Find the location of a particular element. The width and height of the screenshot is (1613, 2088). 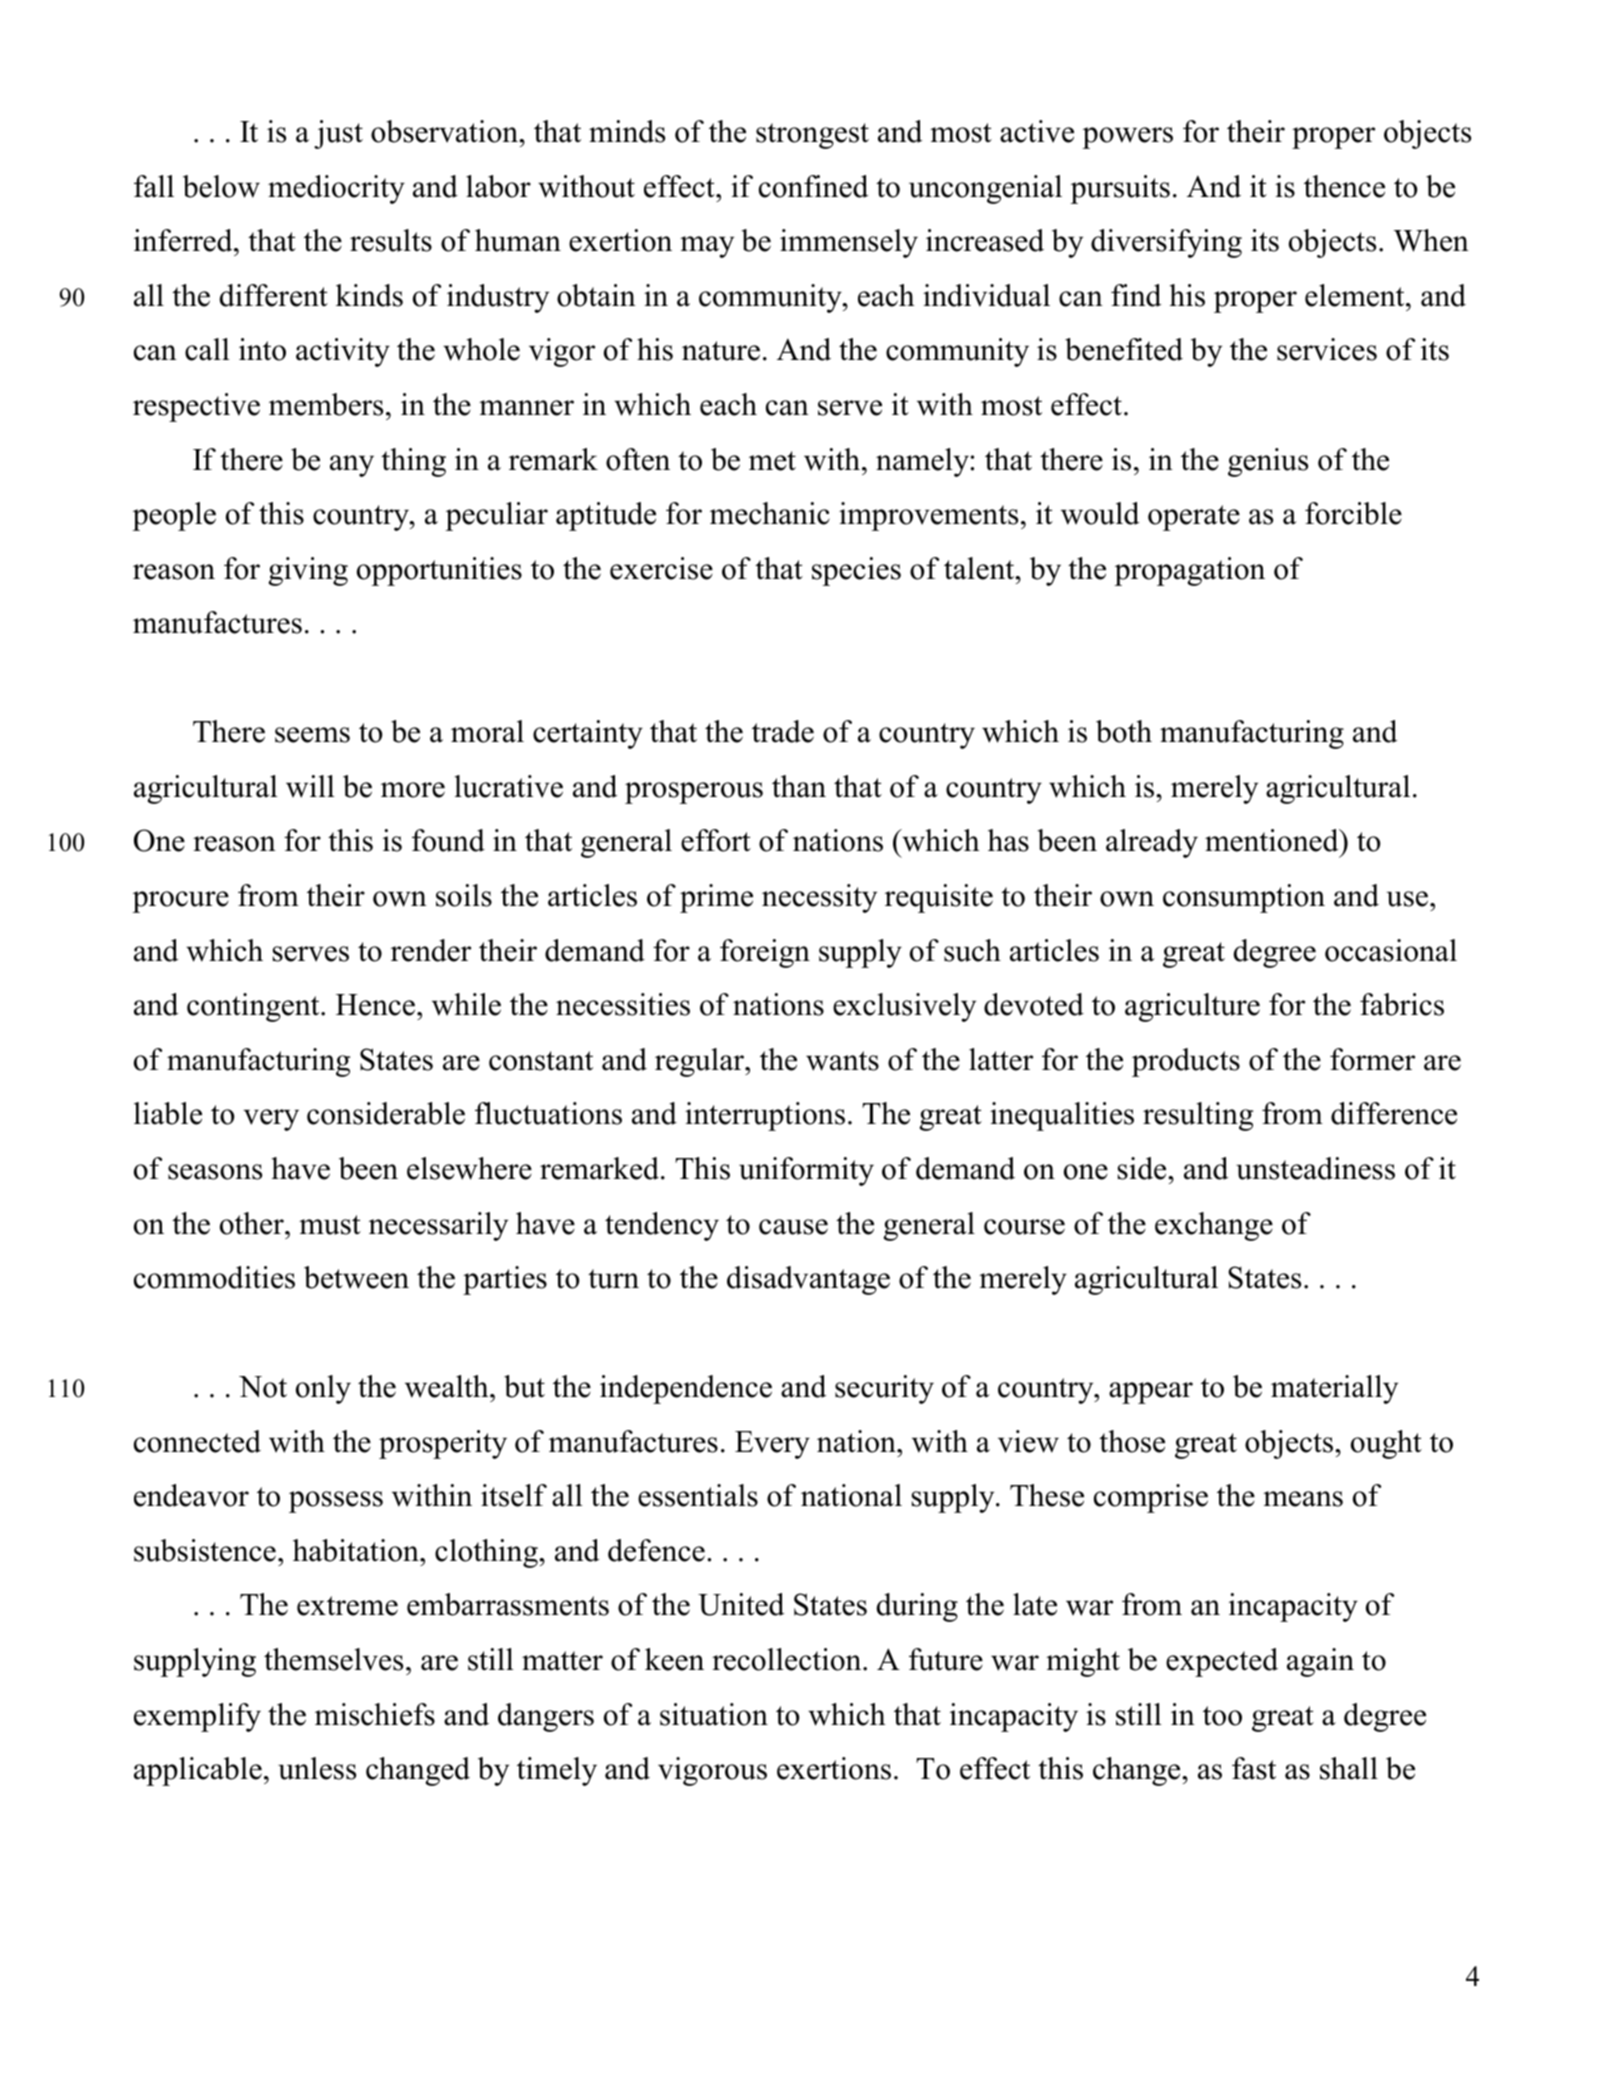

species is located at coordinates (856, 571).
